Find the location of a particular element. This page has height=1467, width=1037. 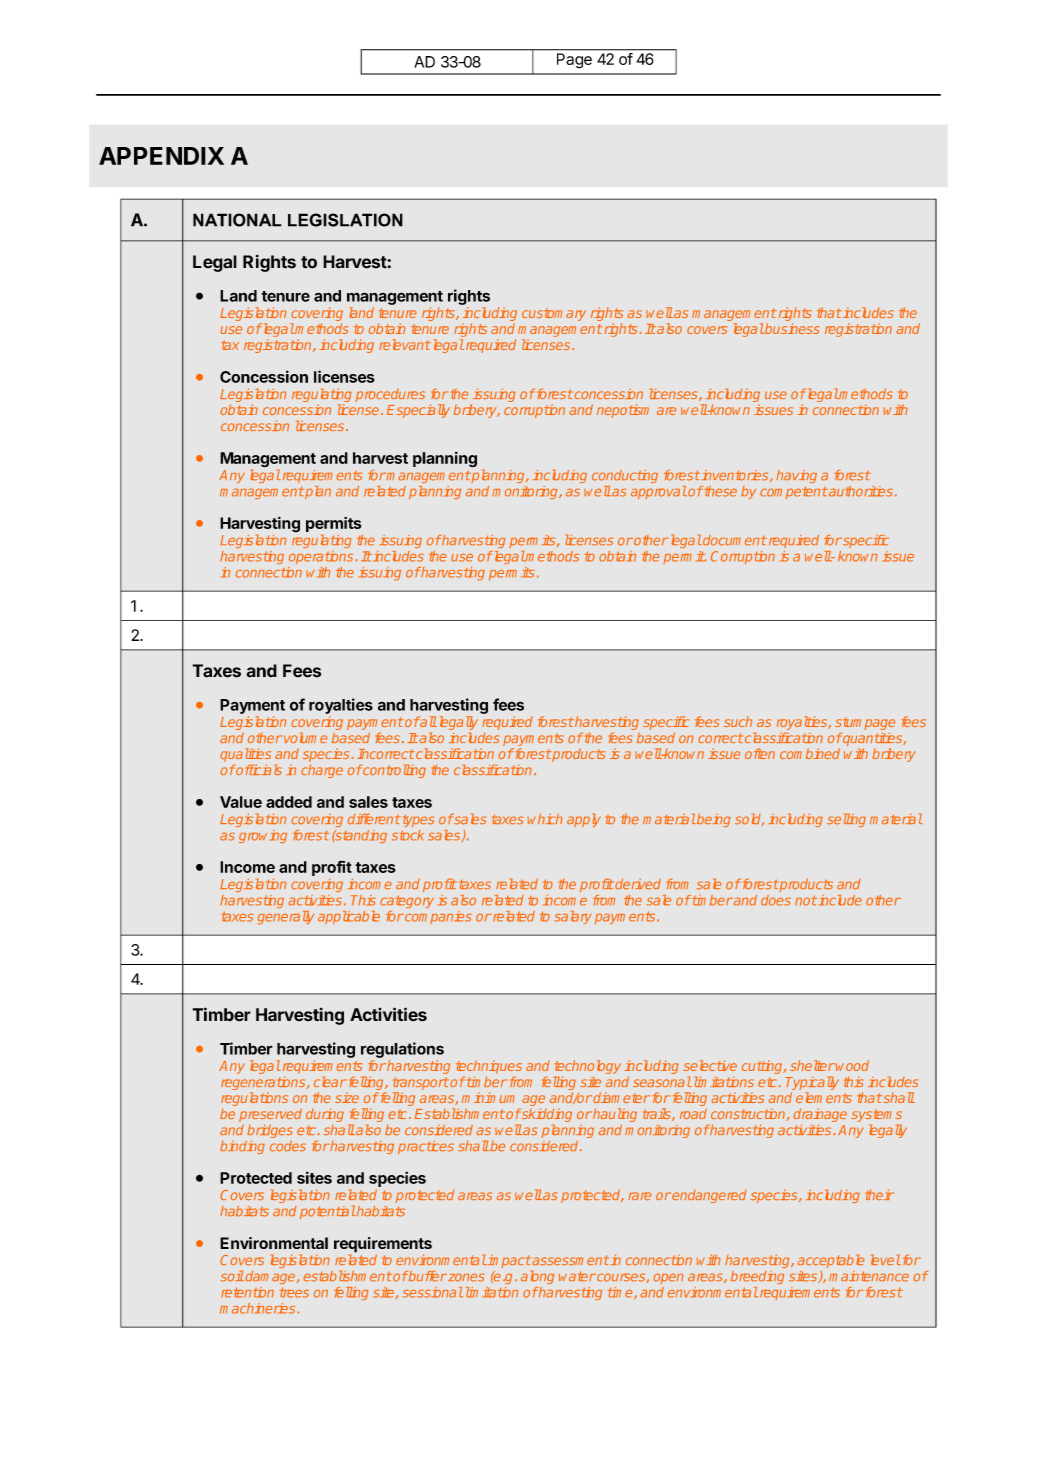

shelter is located at coordinates (812, 1065).
